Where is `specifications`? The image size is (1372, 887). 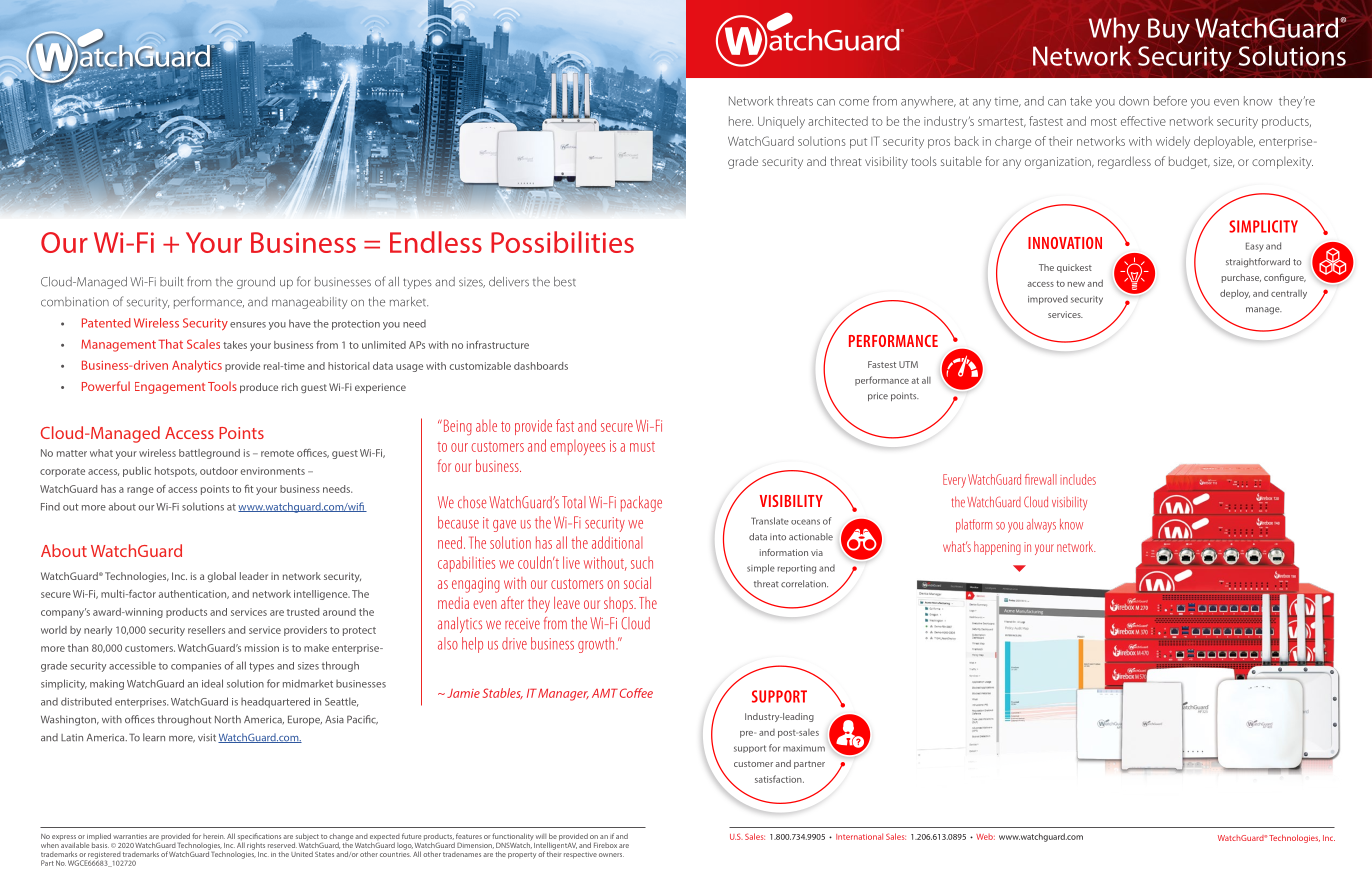
specifications is located at coordinates (259, 838).
